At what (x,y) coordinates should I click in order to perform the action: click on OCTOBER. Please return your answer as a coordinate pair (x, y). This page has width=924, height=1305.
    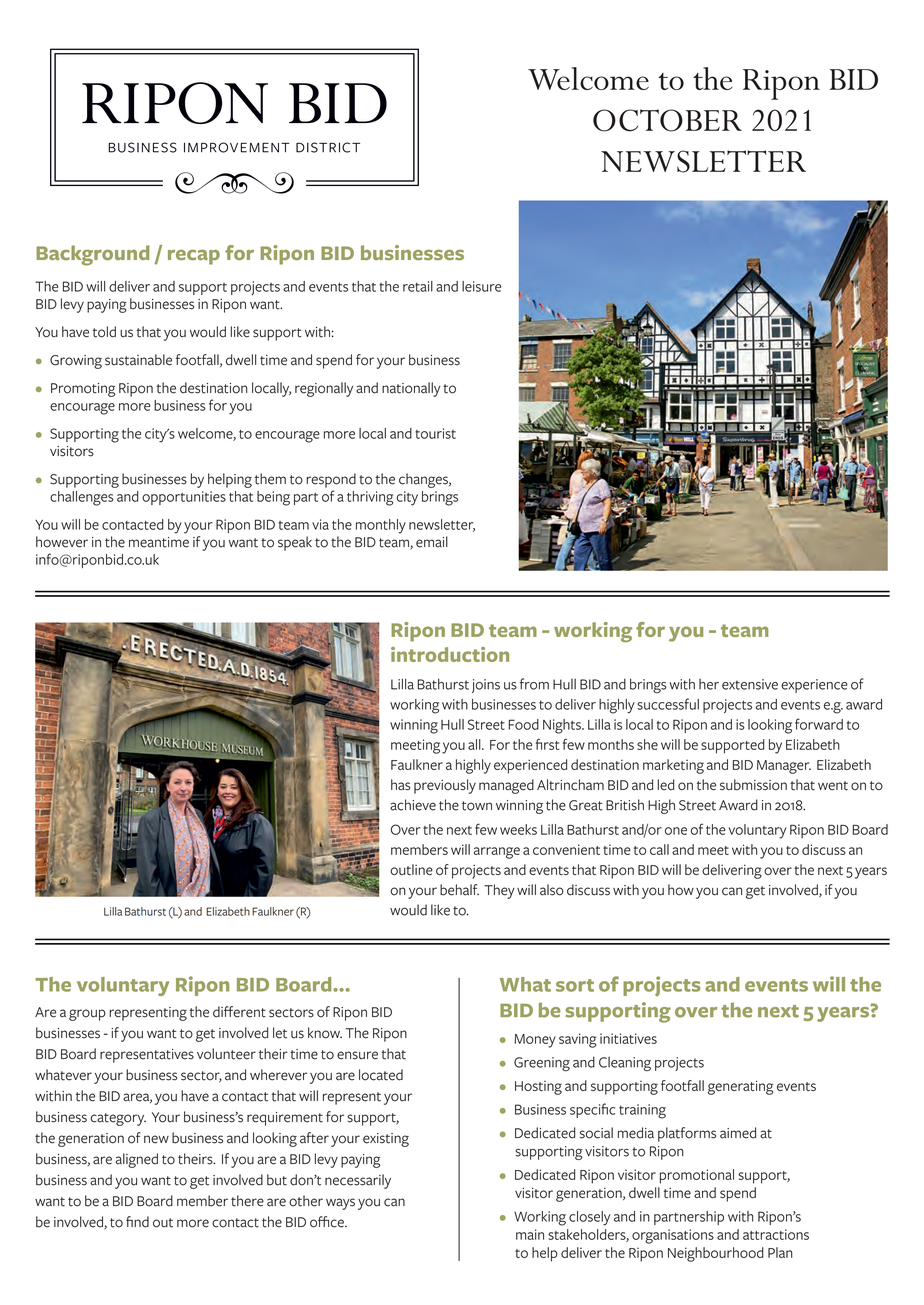
    Looking at the image, I should click on (667, 120).
